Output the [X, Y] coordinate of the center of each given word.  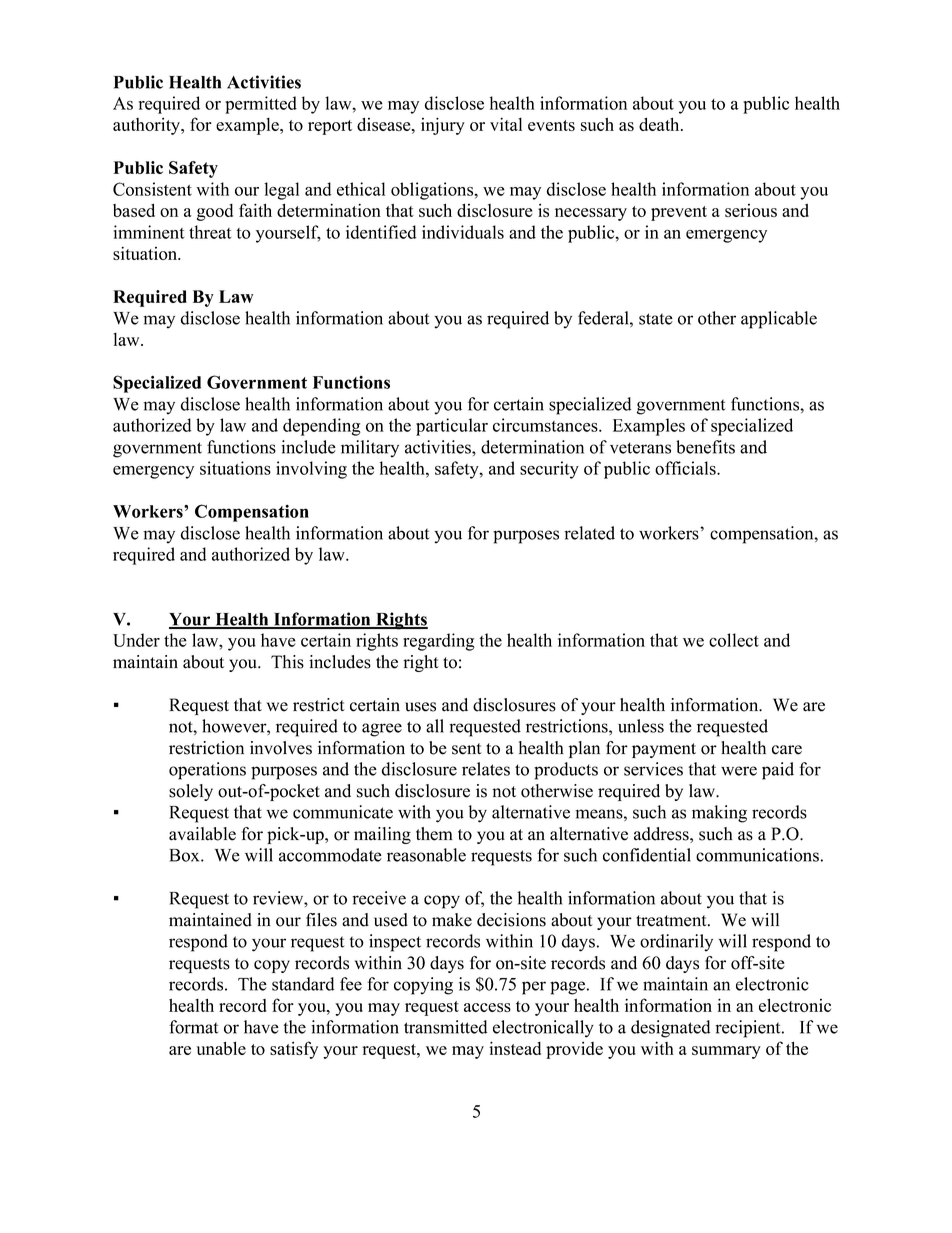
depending [322, 427]
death [660, 124]
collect [734, 640]
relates [486, 769]
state [656, 319]
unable [221, 1048]
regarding [439, 642]
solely [191, 792]
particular [452, 427]
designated [670, 1029]
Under [136, 640]
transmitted [445, 1027]
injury [443, 126]
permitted [261, 105]
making [719, 814]
